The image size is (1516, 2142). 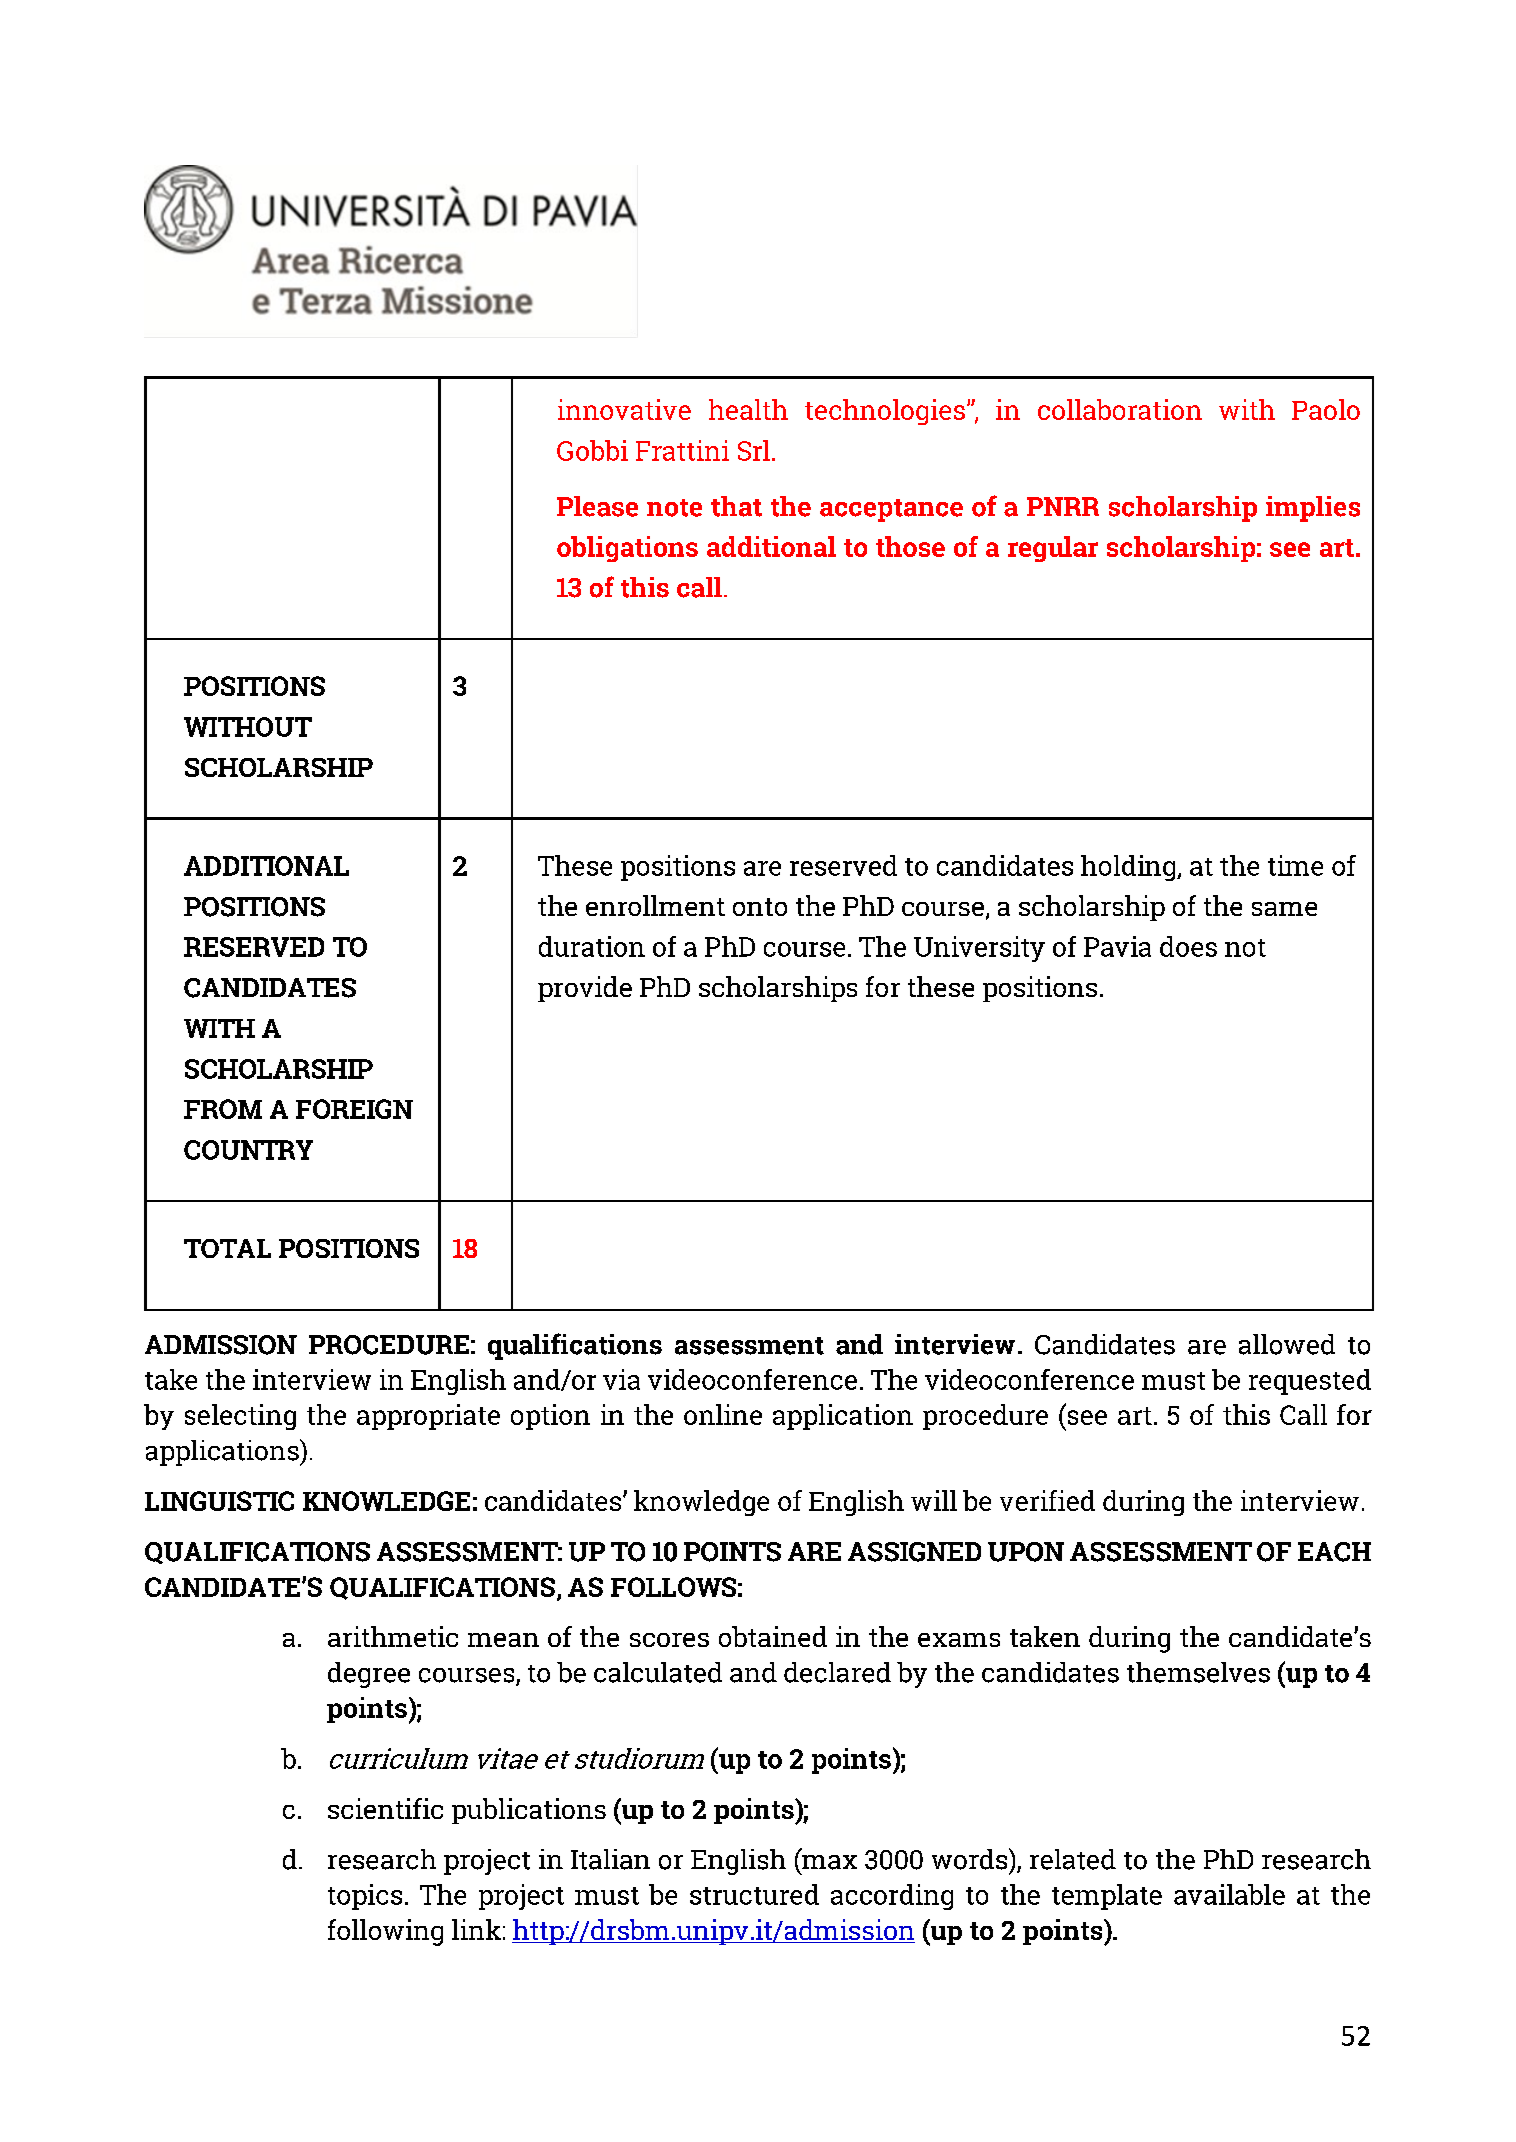 I want to click on provide, so click(x=585, y=989).
